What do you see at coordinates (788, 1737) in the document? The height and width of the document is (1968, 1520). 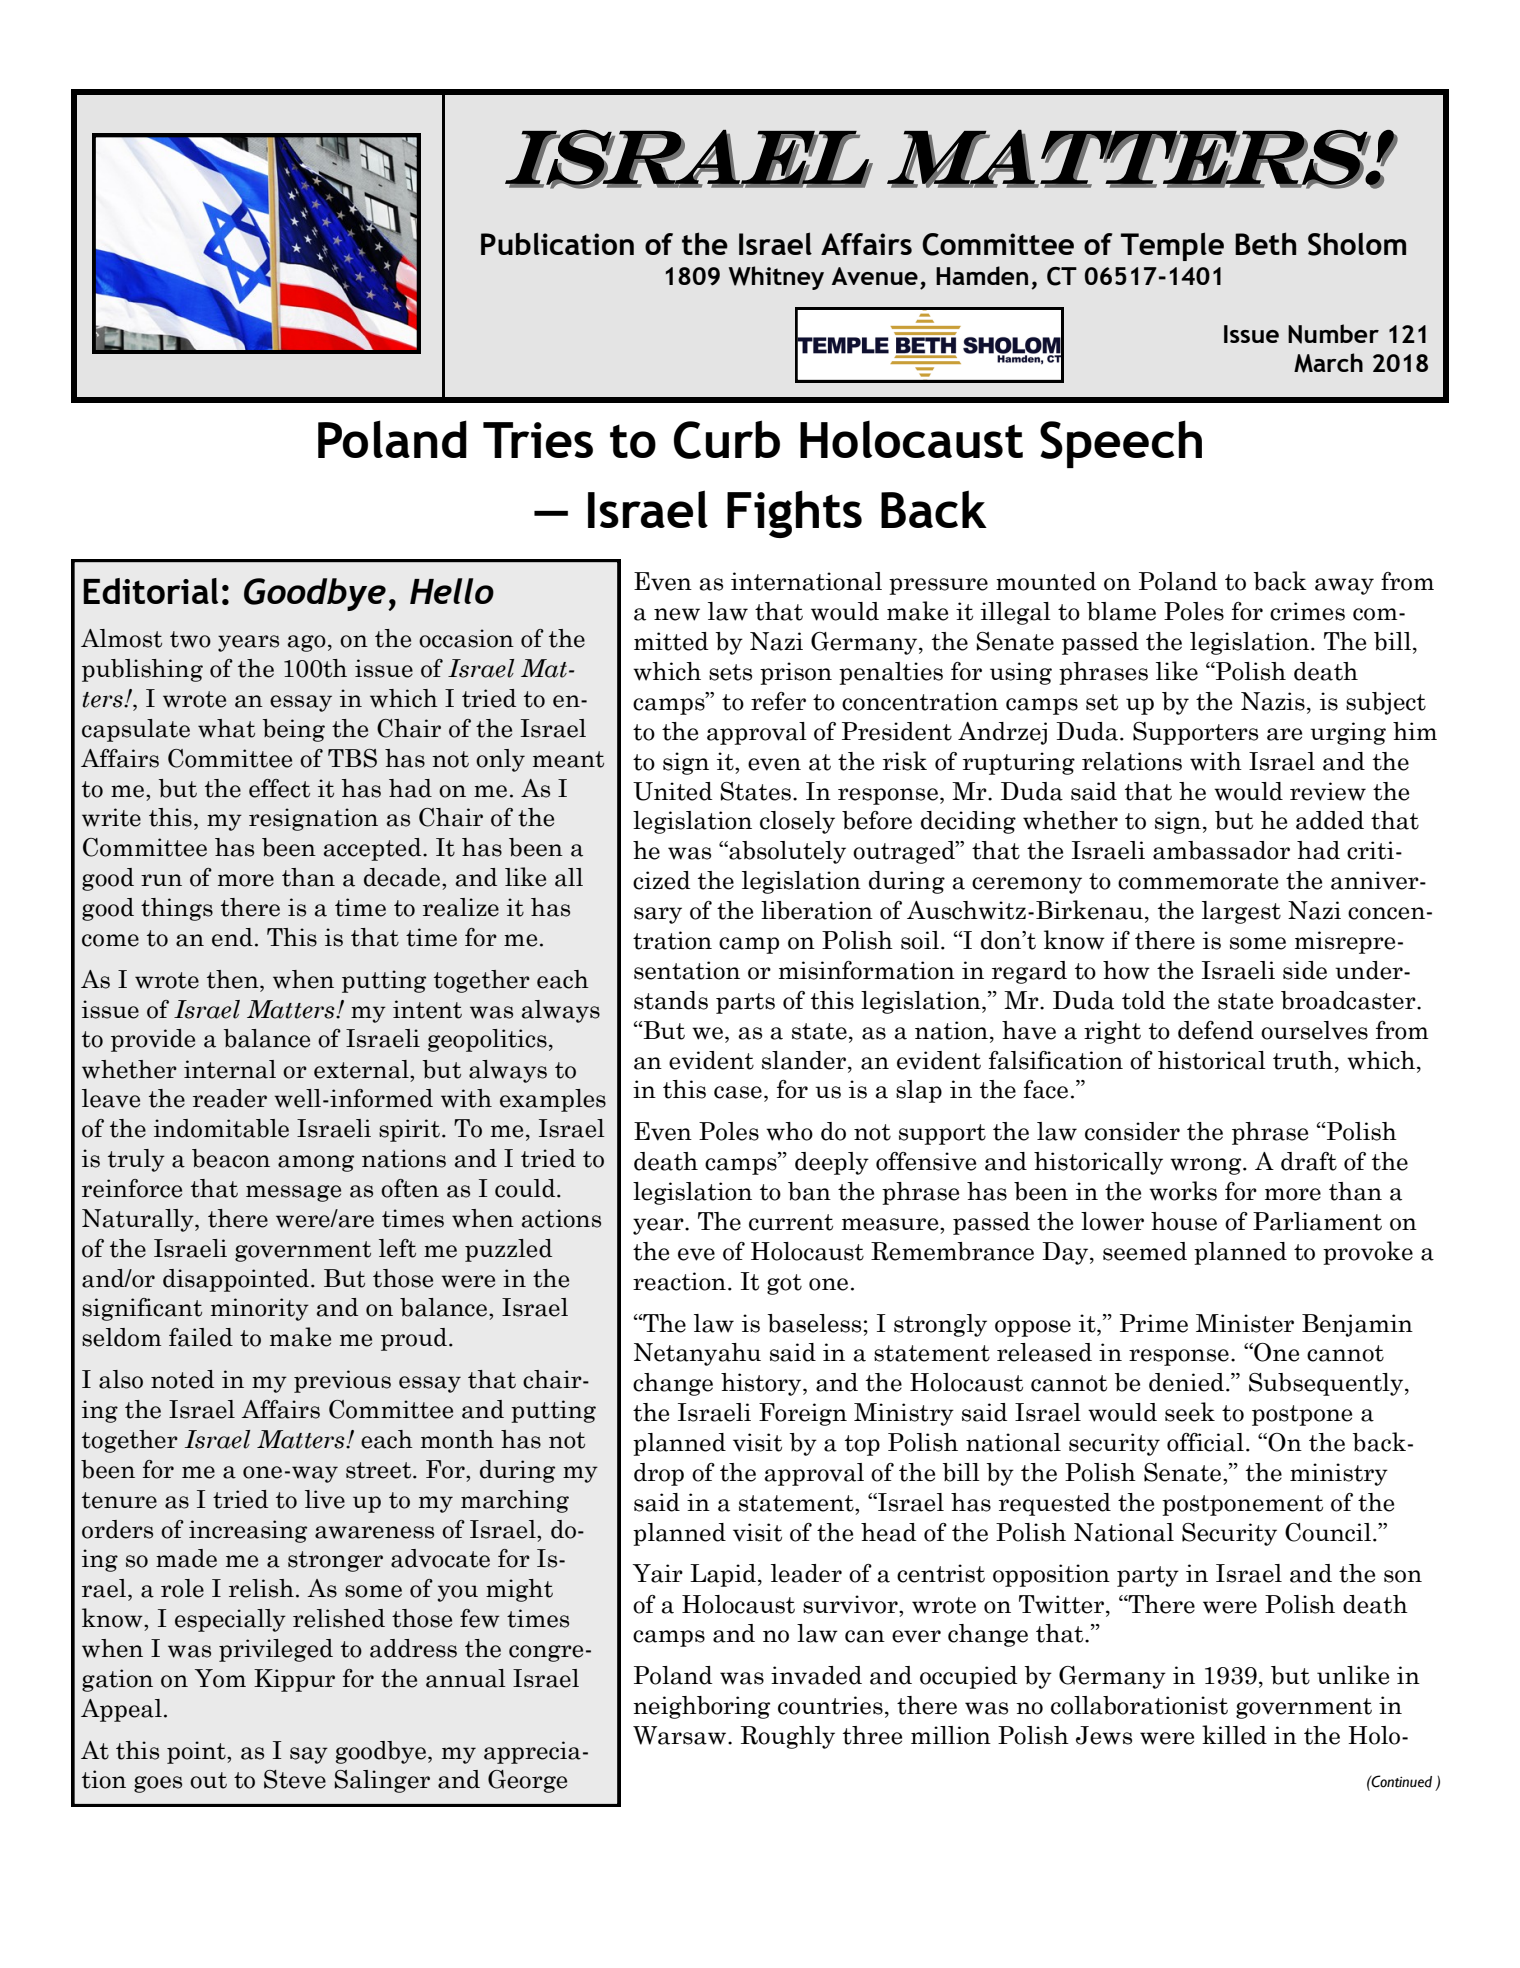 I see `Roughly` at bounding box center [788, 1737].
